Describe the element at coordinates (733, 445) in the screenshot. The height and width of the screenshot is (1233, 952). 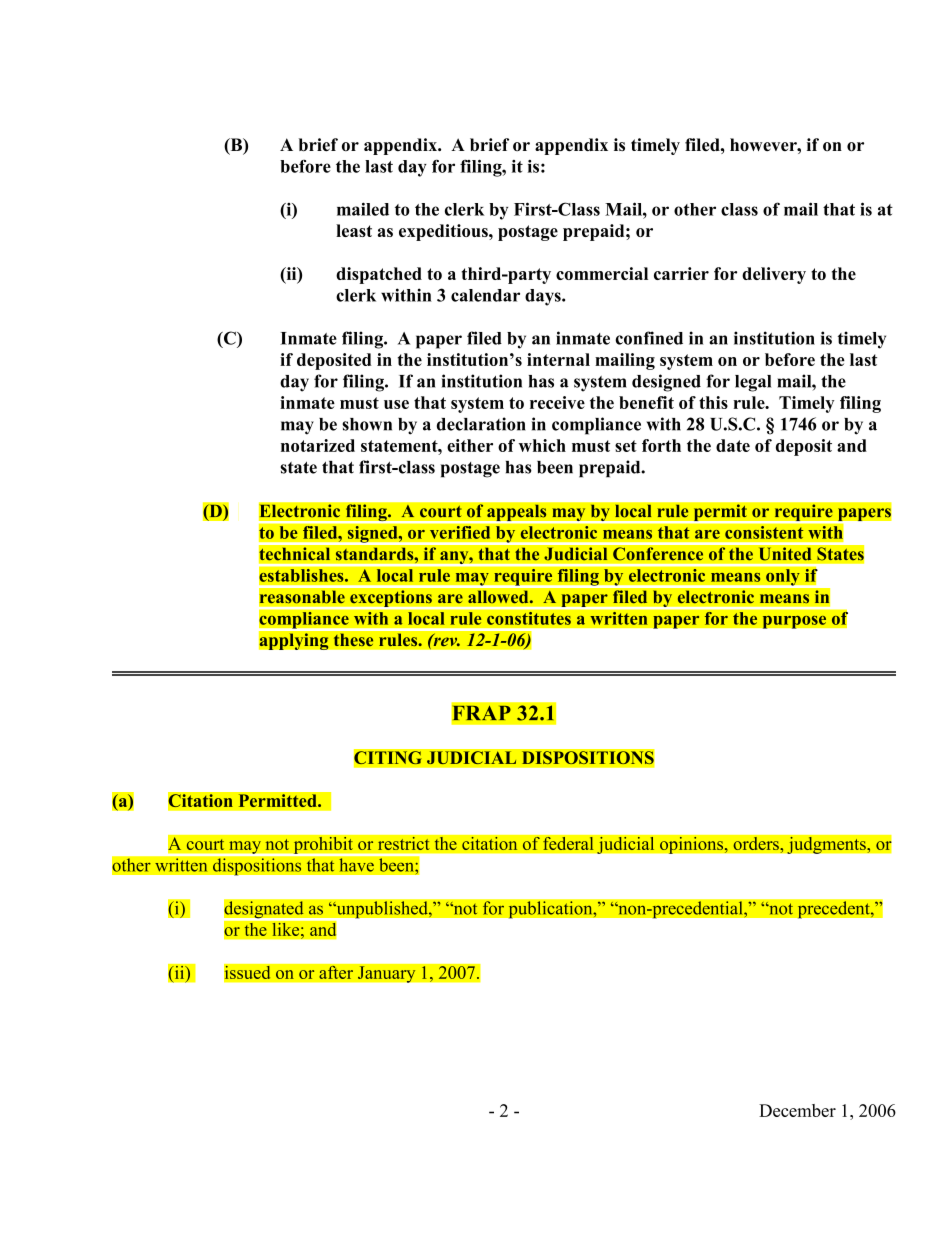
I see `date` at that location.
